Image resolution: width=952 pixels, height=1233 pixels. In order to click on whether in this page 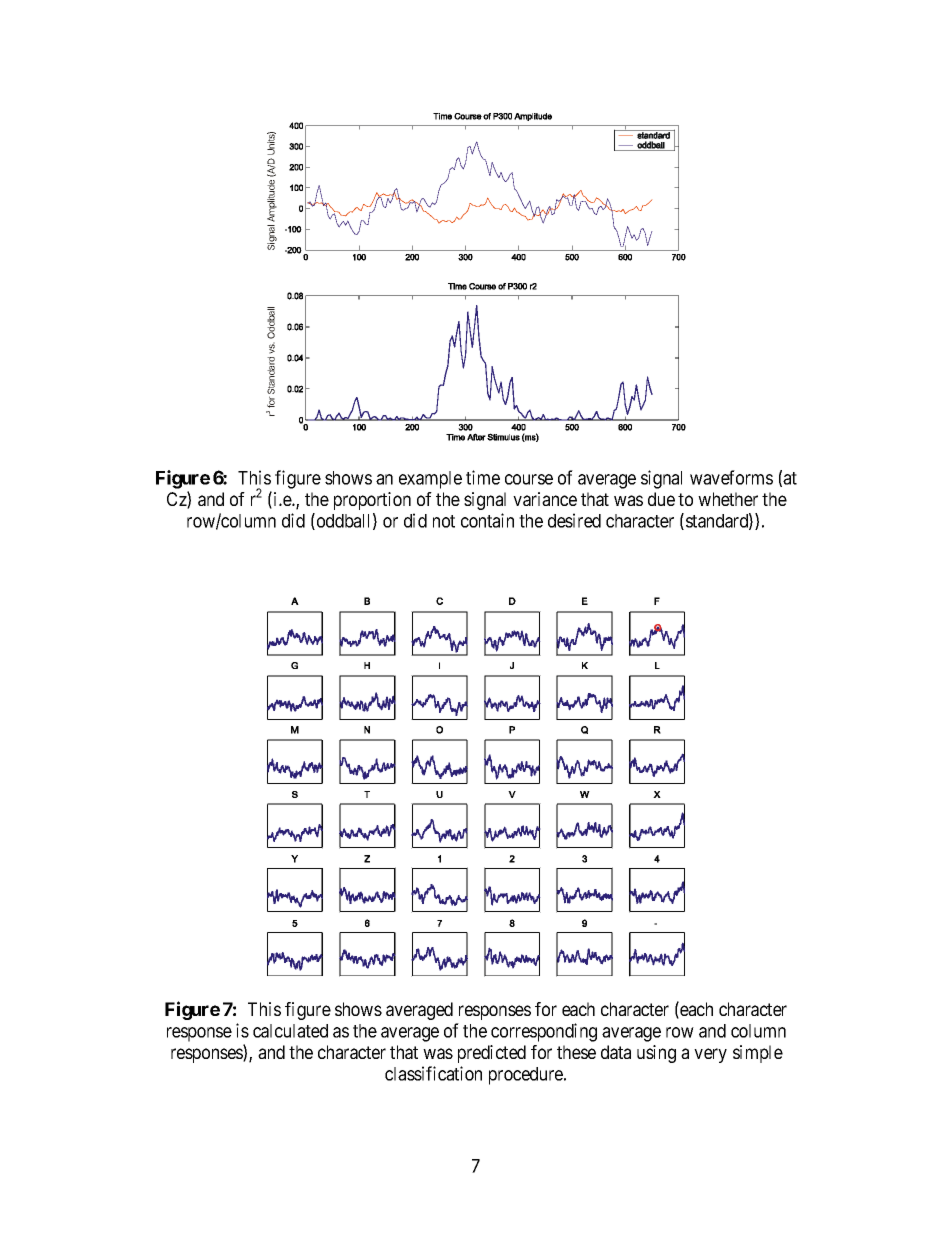, I will do `click(728, 499)`.
